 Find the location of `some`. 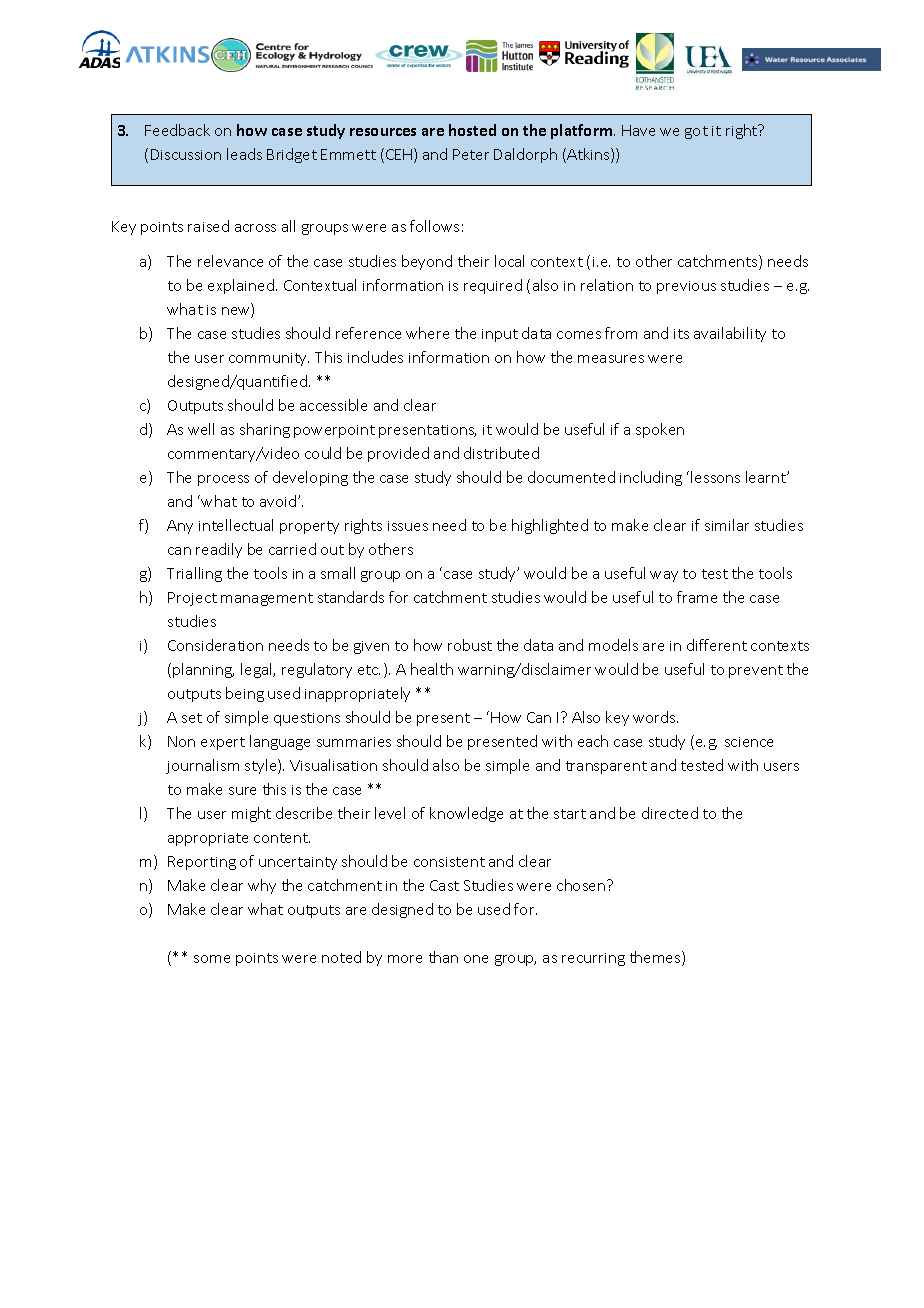

some is located at coordinates (212, 959).
